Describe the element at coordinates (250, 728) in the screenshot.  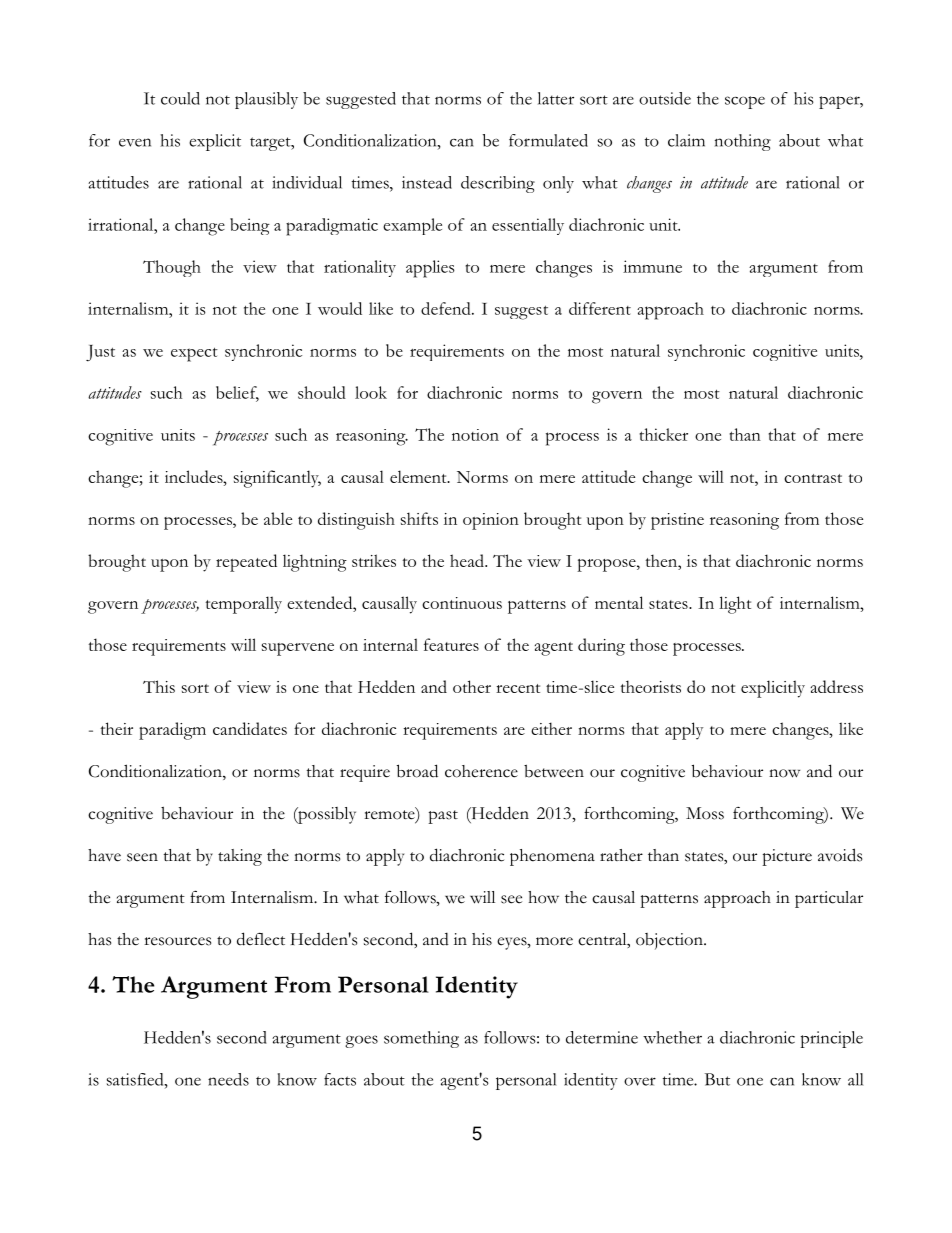
I see `candidates` at that location.
